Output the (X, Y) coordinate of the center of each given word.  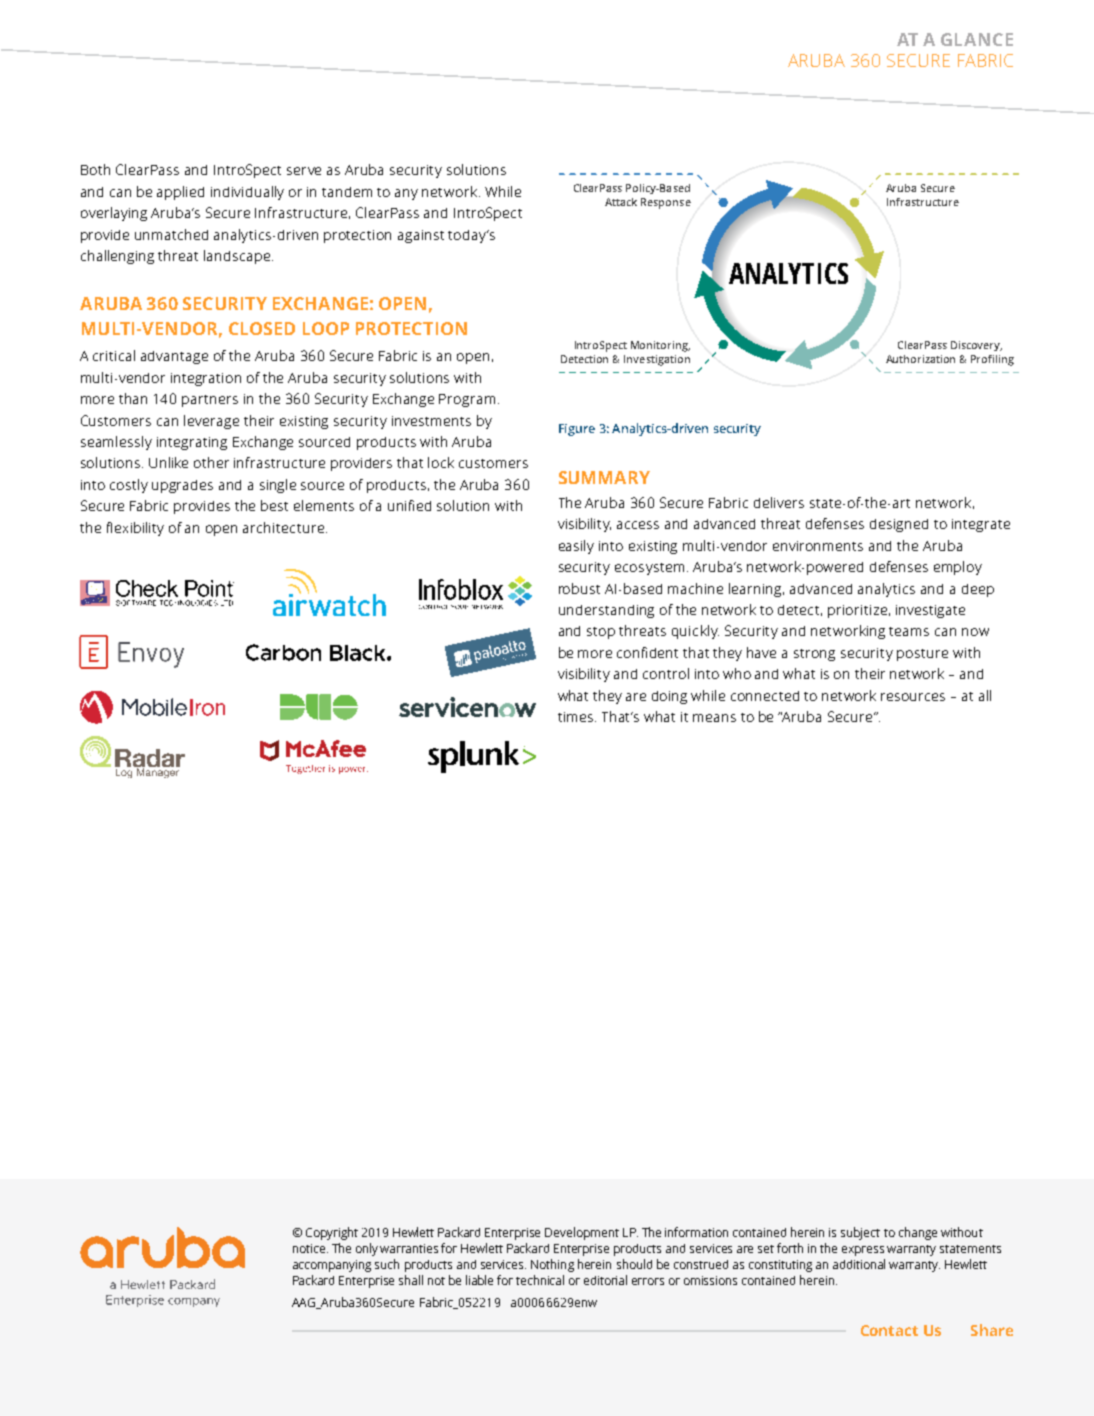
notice (310, 1248)
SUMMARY (604, 477)
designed (899, 525)
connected (765, 696)
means (714, 718)
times (577, 717)
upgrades (182, 486)
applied (180, 193)
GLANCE (977, 39)
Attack (621, 202)
